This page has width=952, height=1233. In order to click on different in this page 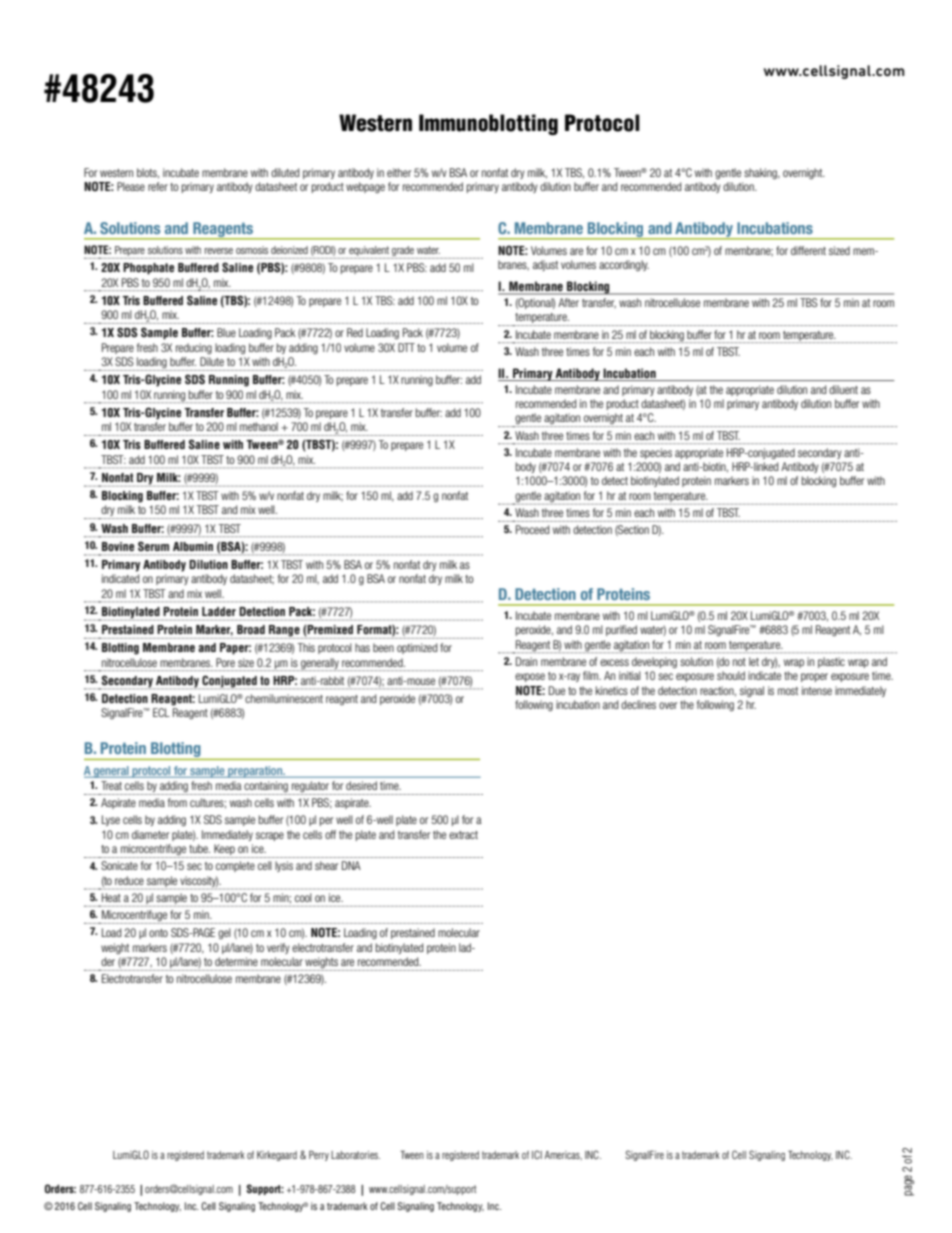, I will do `click(808, 250)`.
